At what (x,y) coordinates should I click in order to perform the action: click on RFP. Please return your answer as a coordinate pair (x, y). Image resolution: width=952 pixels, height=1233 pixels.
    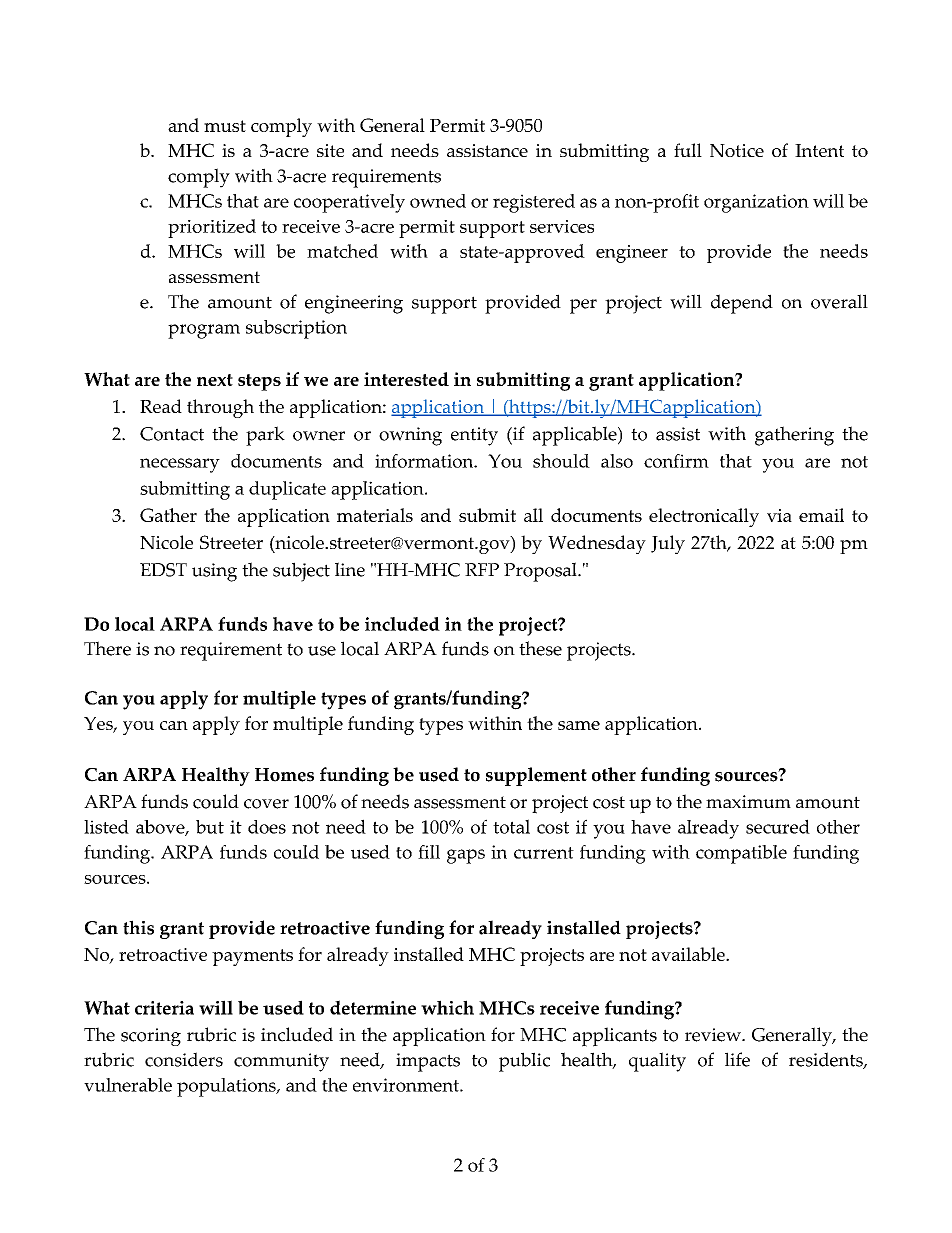
    Looking at the image, I should click on (482, 569).
